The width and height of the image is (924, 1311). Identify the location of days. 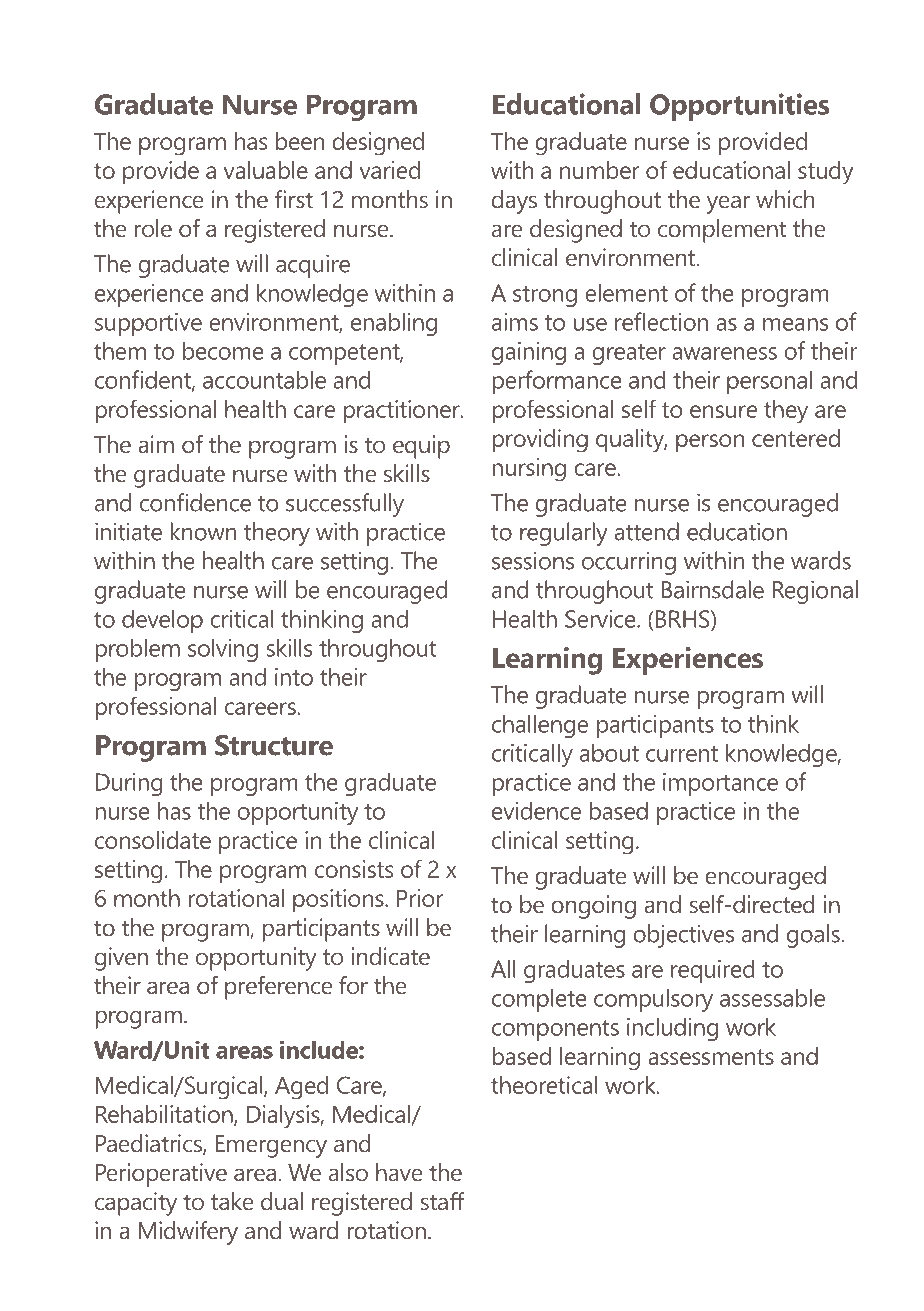
(514, 202).
